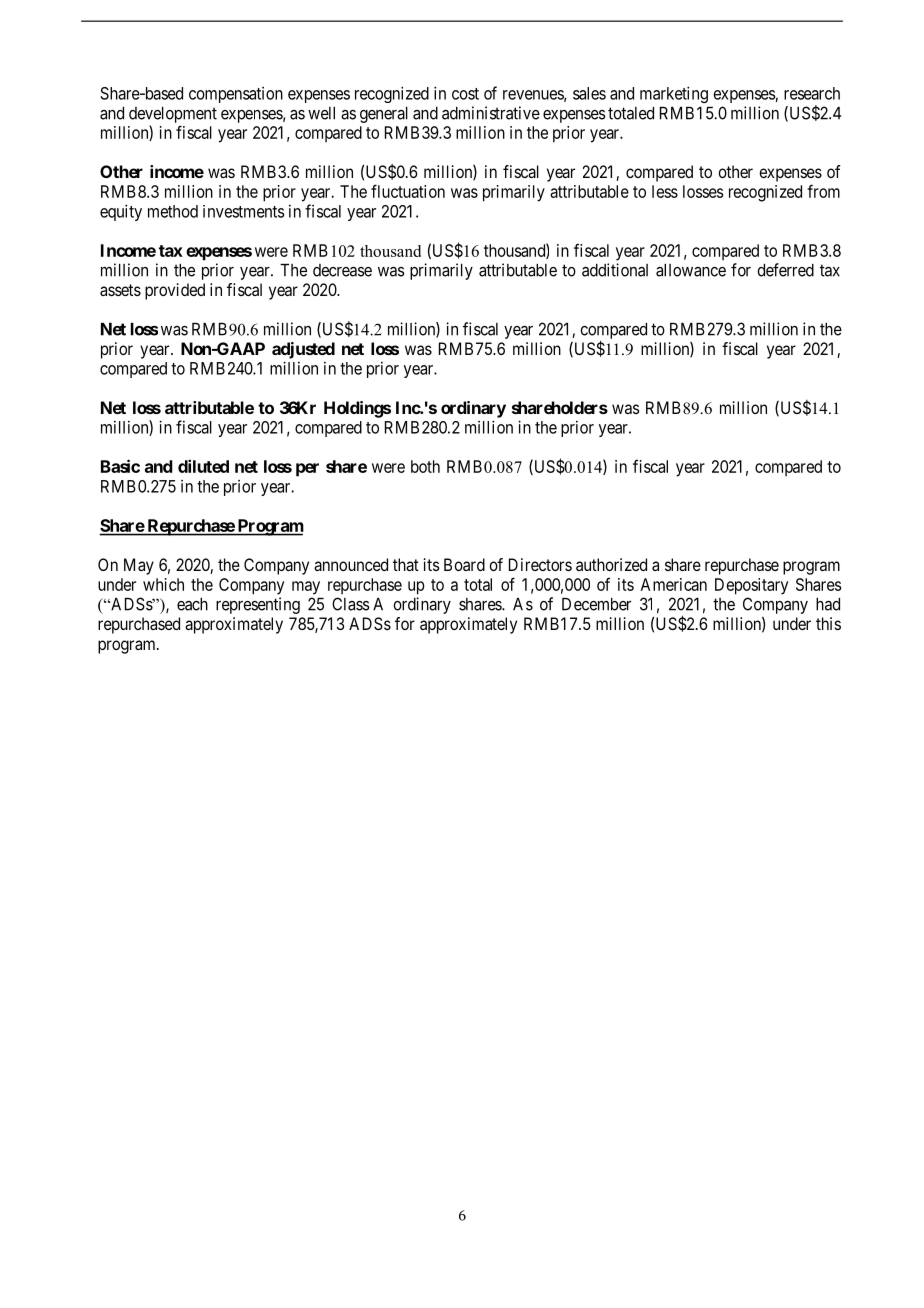 The image size is (924, 1308). I want to click on each, so click(192, 604).
